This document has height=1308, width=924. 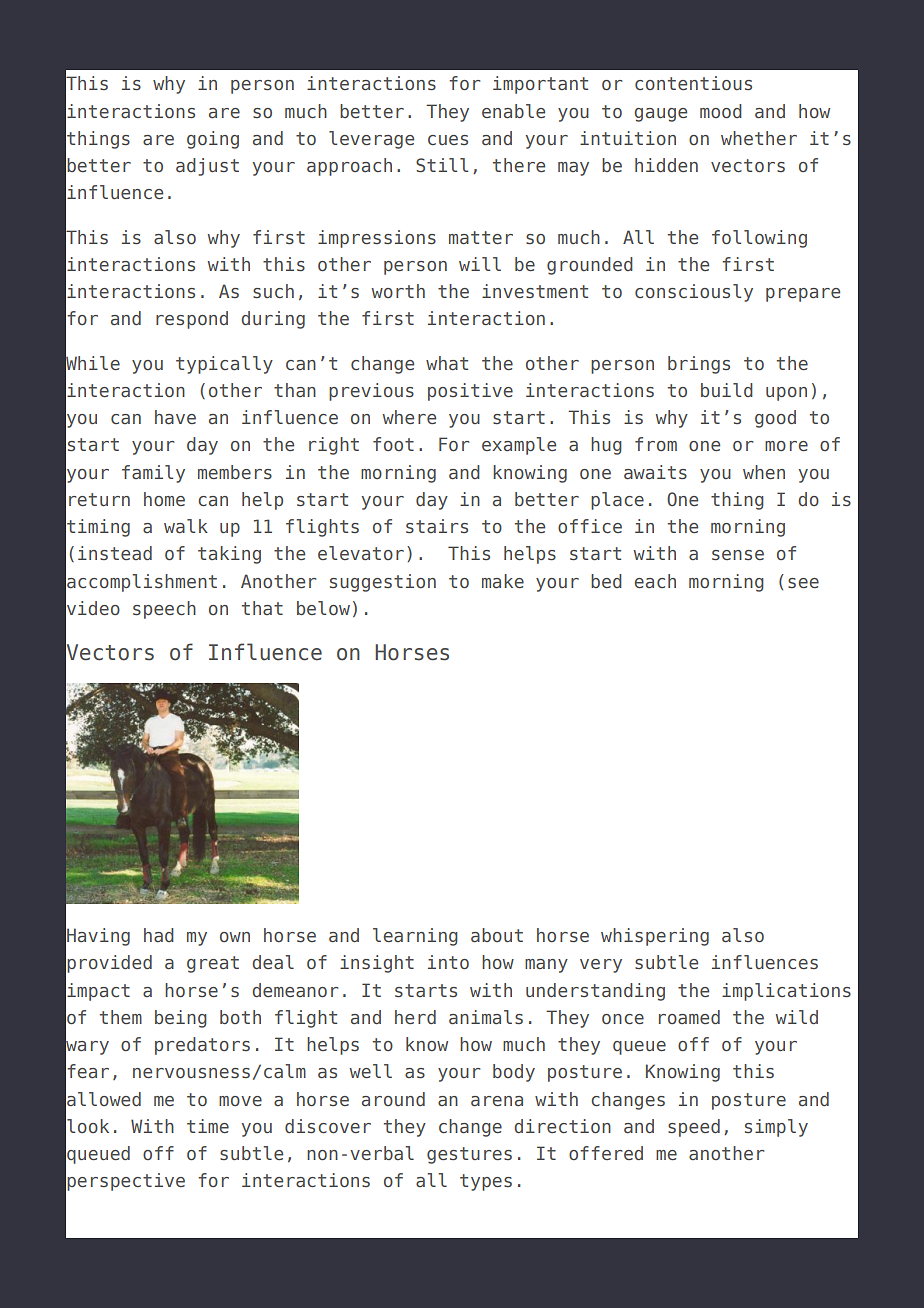 I want to click on cues, so click(x=448, y=140).
